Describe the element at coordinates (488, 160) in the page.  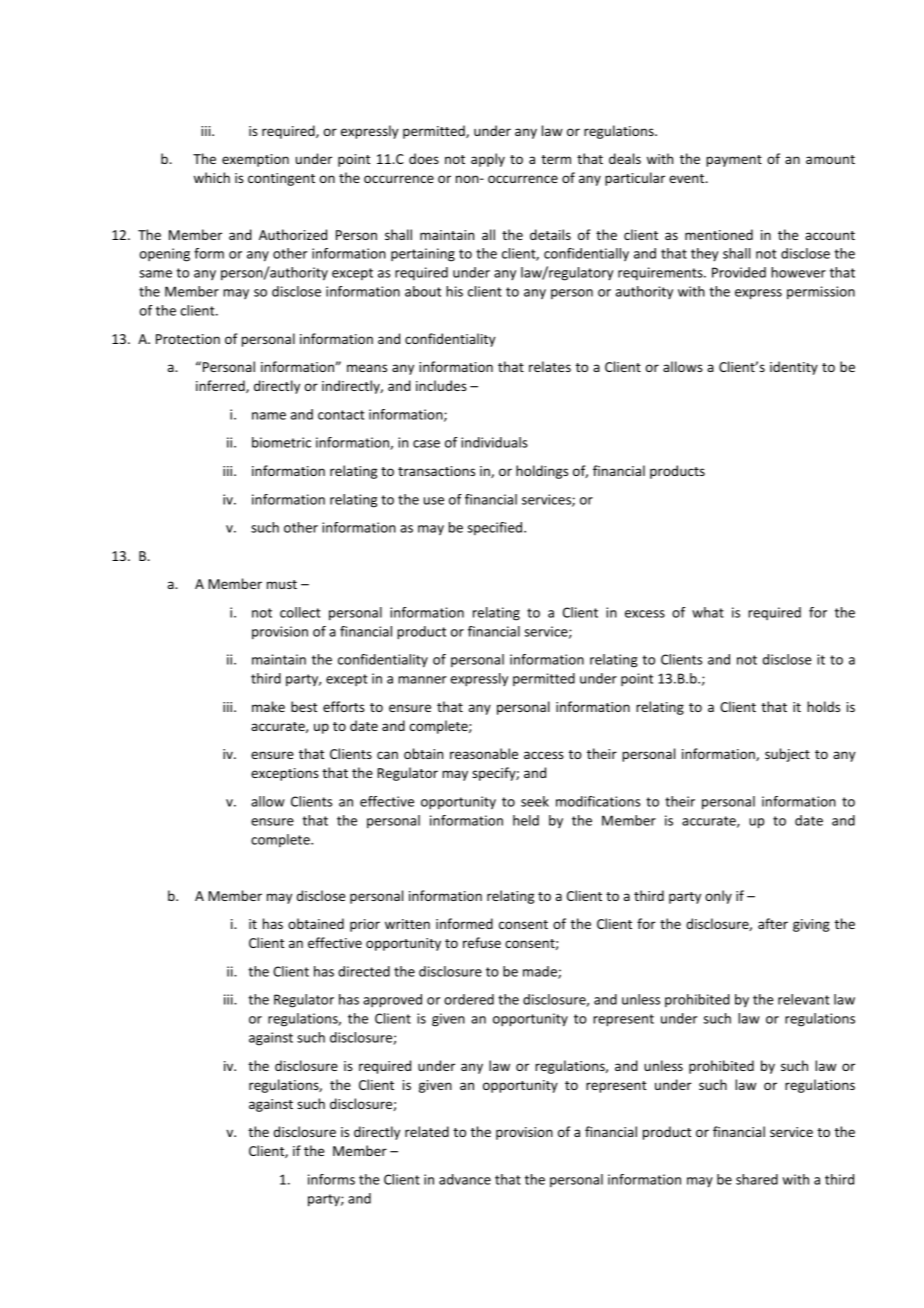
I see `apply` at that location.
